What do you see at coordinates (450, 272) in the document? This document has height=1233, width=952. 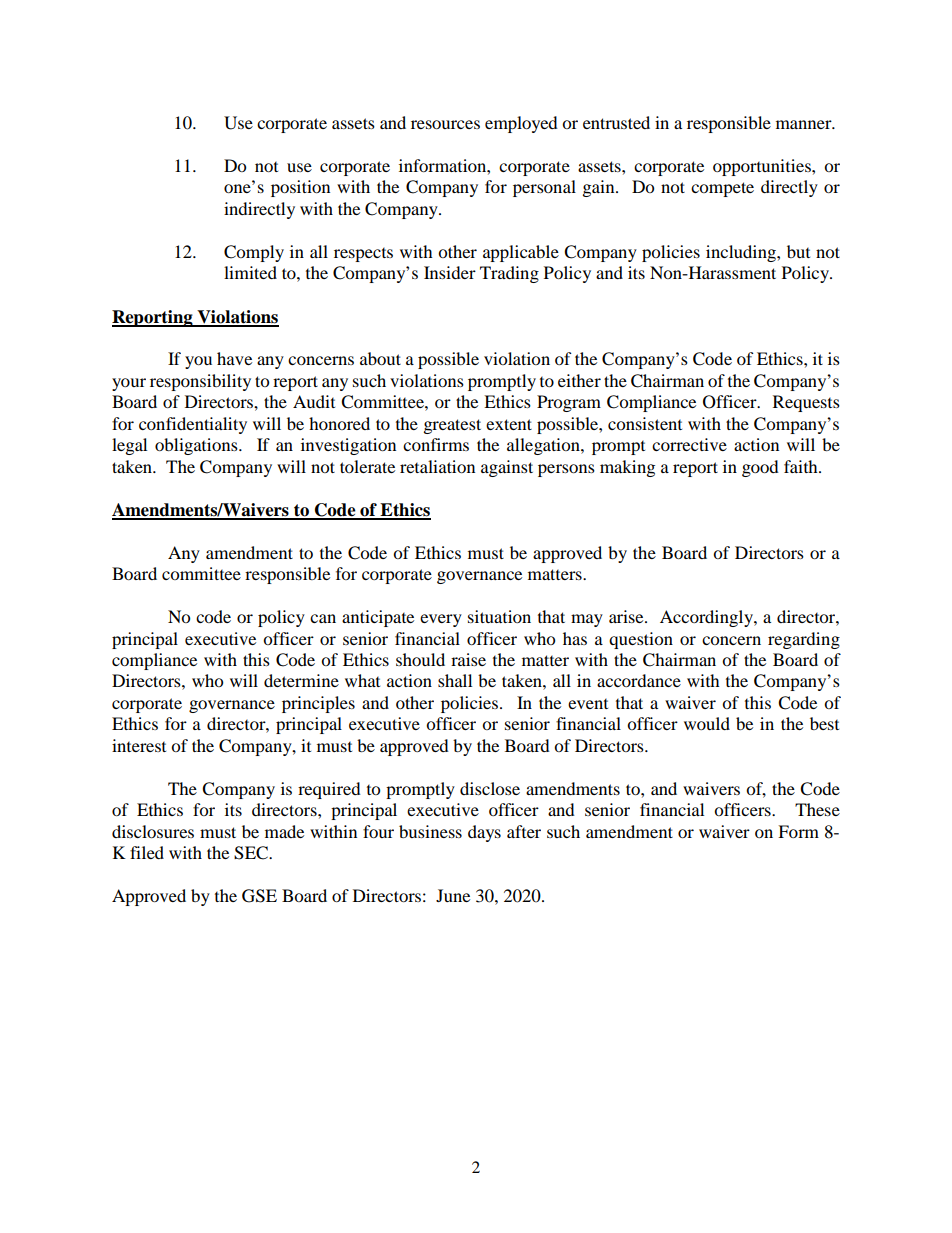 I see `Insider` at bounding box center [450, 272].
